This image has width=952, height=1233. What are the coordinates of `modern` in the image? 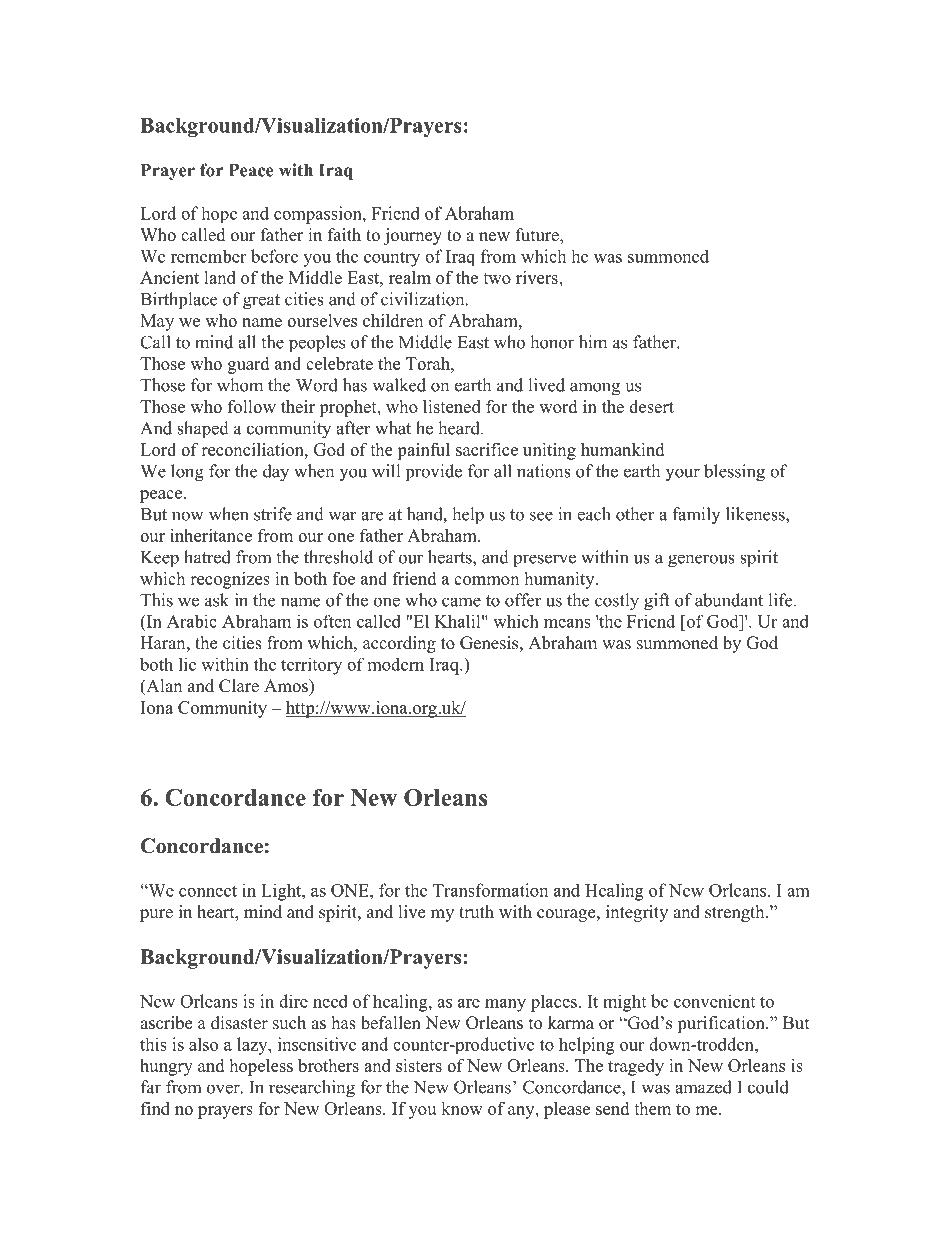 It's located at (396, 664).
